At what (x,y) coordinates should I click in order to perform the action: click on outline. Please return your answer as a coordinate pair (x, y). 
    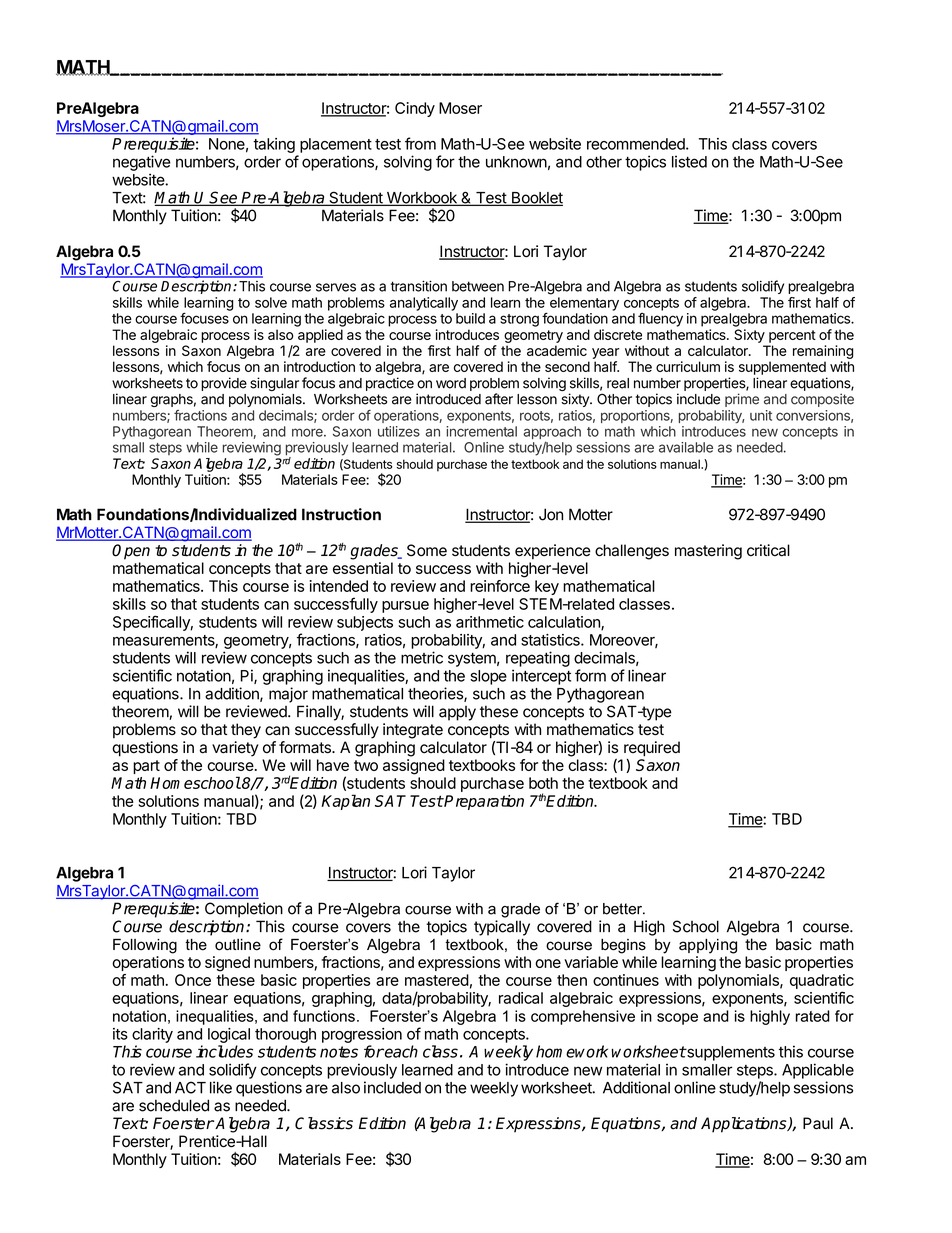
    Looking at the image, I should click on (238, 945).
